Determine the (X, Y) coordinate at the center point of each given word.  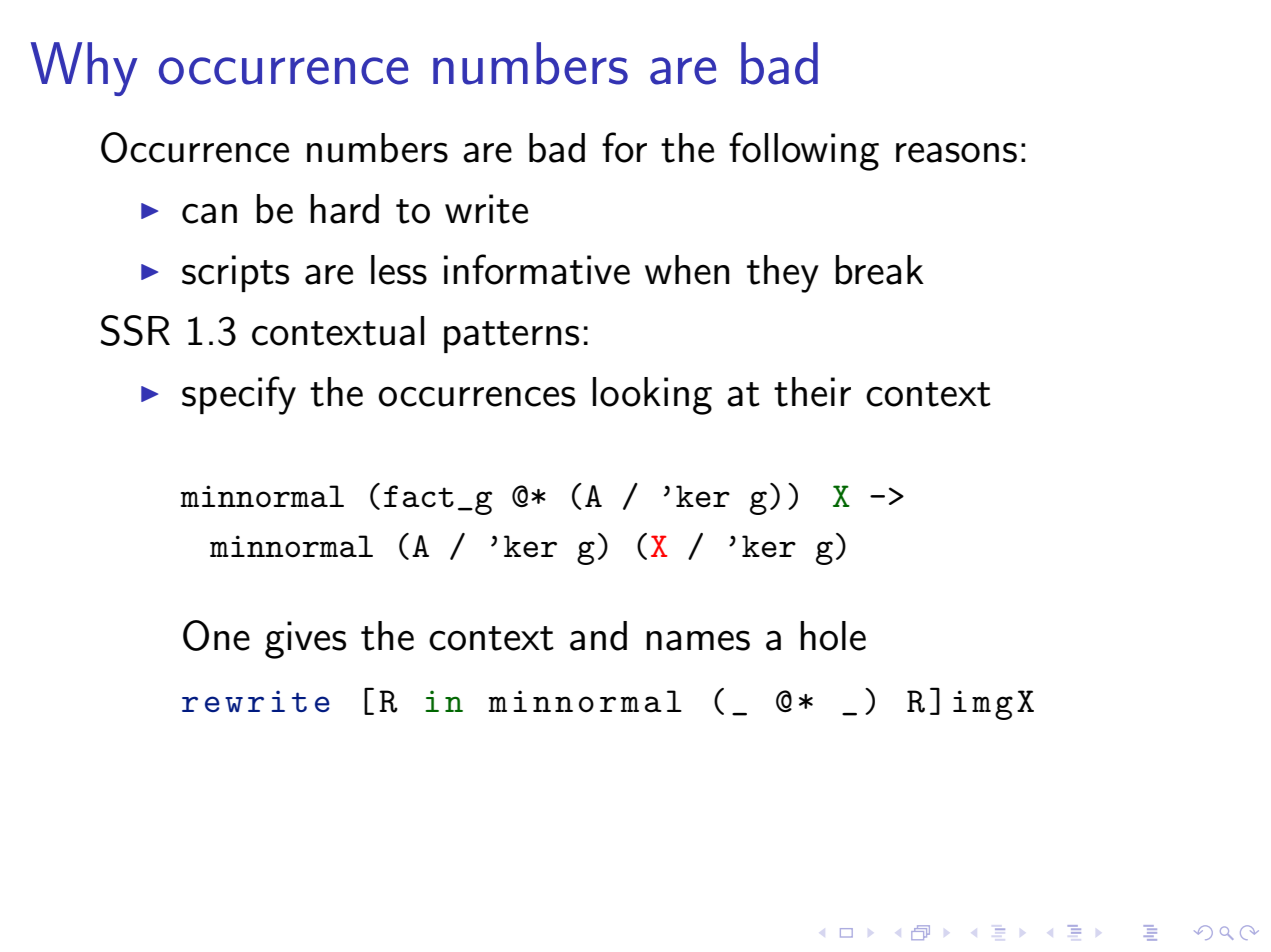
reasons (956, 152)
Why (84, 69)
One (216, 635)
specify (239, 395)
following (804, 151)
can (209, 213)
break (880, 270)
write (486, 209)
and (598, 636)
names (698, 640)
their (812, 392)
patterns (511, 337)
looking (652, 396)
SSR (135, 330)
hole (833, 636)
